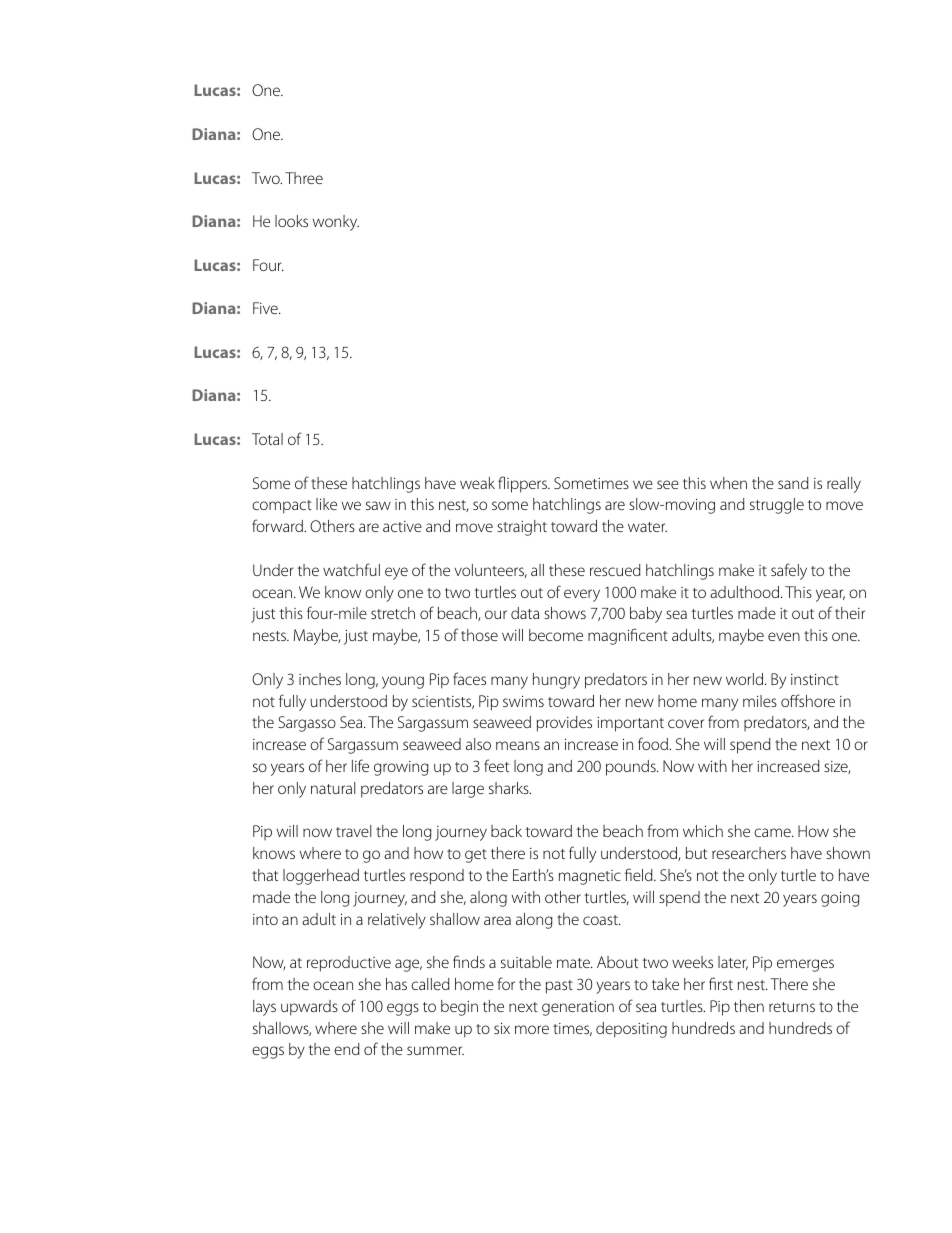  What do you see at coordinates (360, 765) in the page?
I see `life` at bounding box center [360, 765].
